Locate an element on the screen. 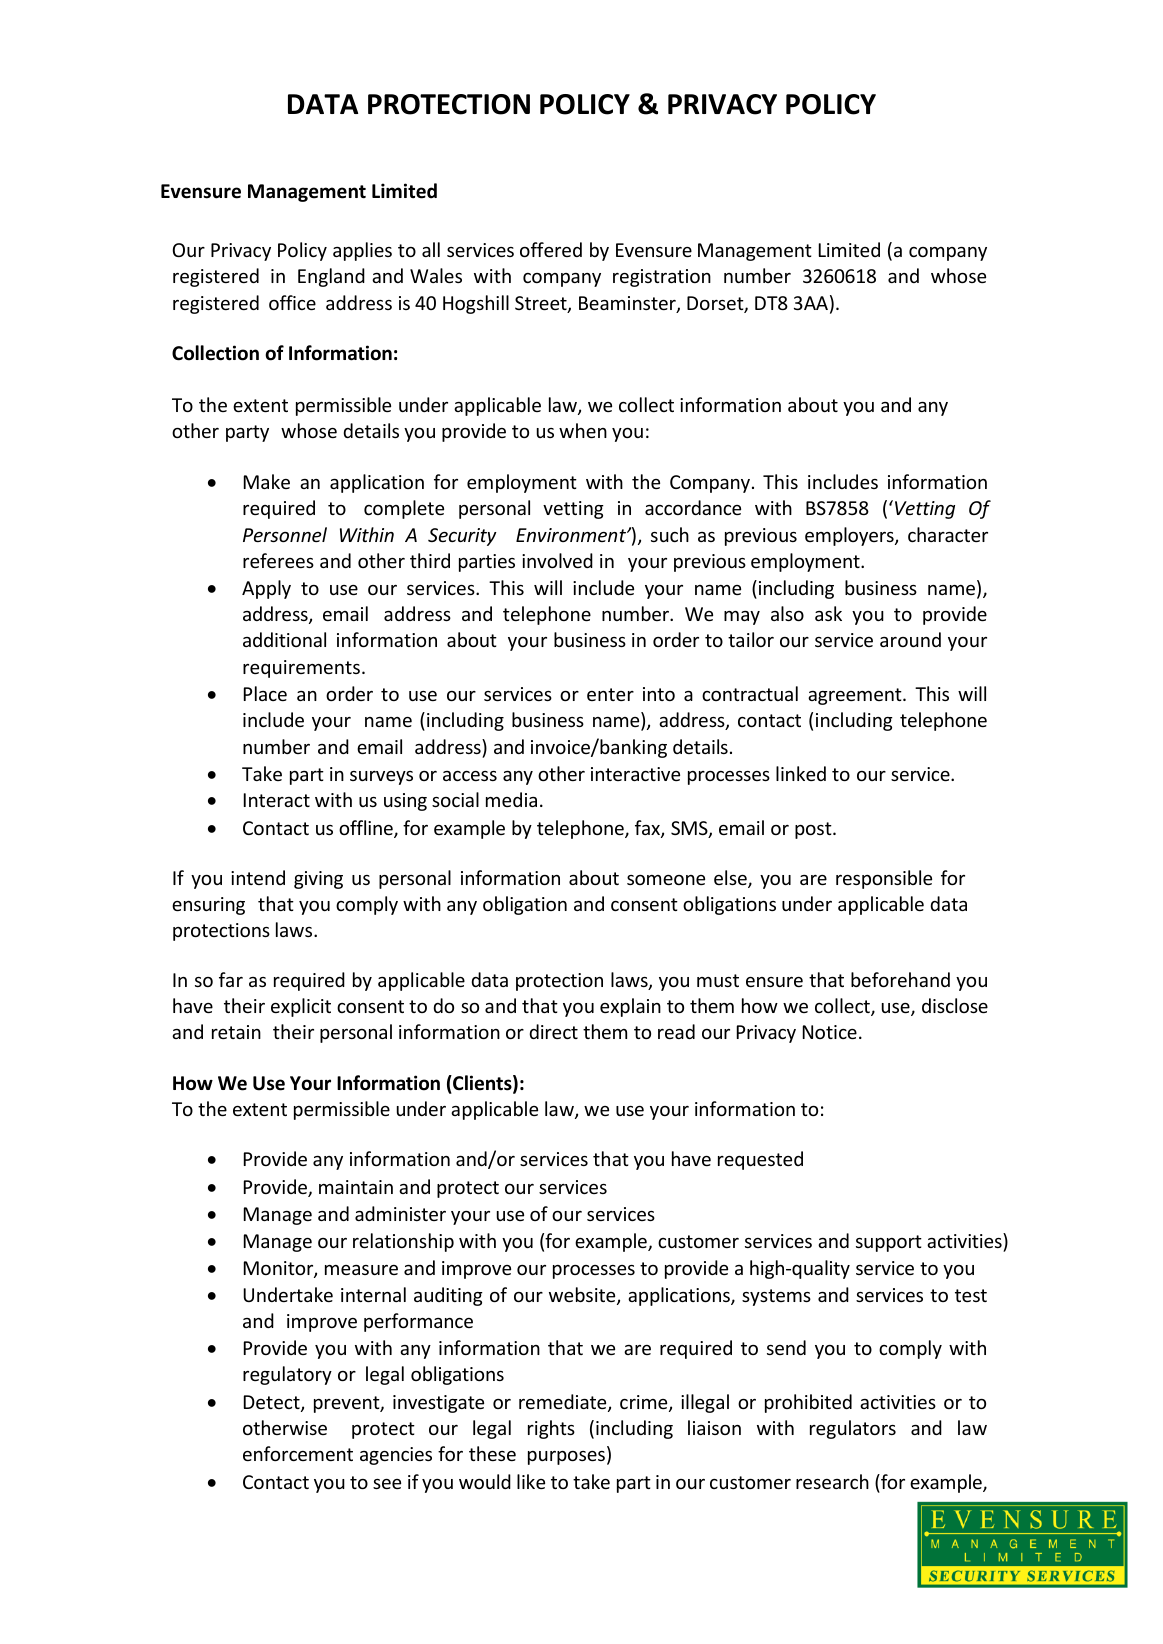  office is located at coordinates (292, 302).
